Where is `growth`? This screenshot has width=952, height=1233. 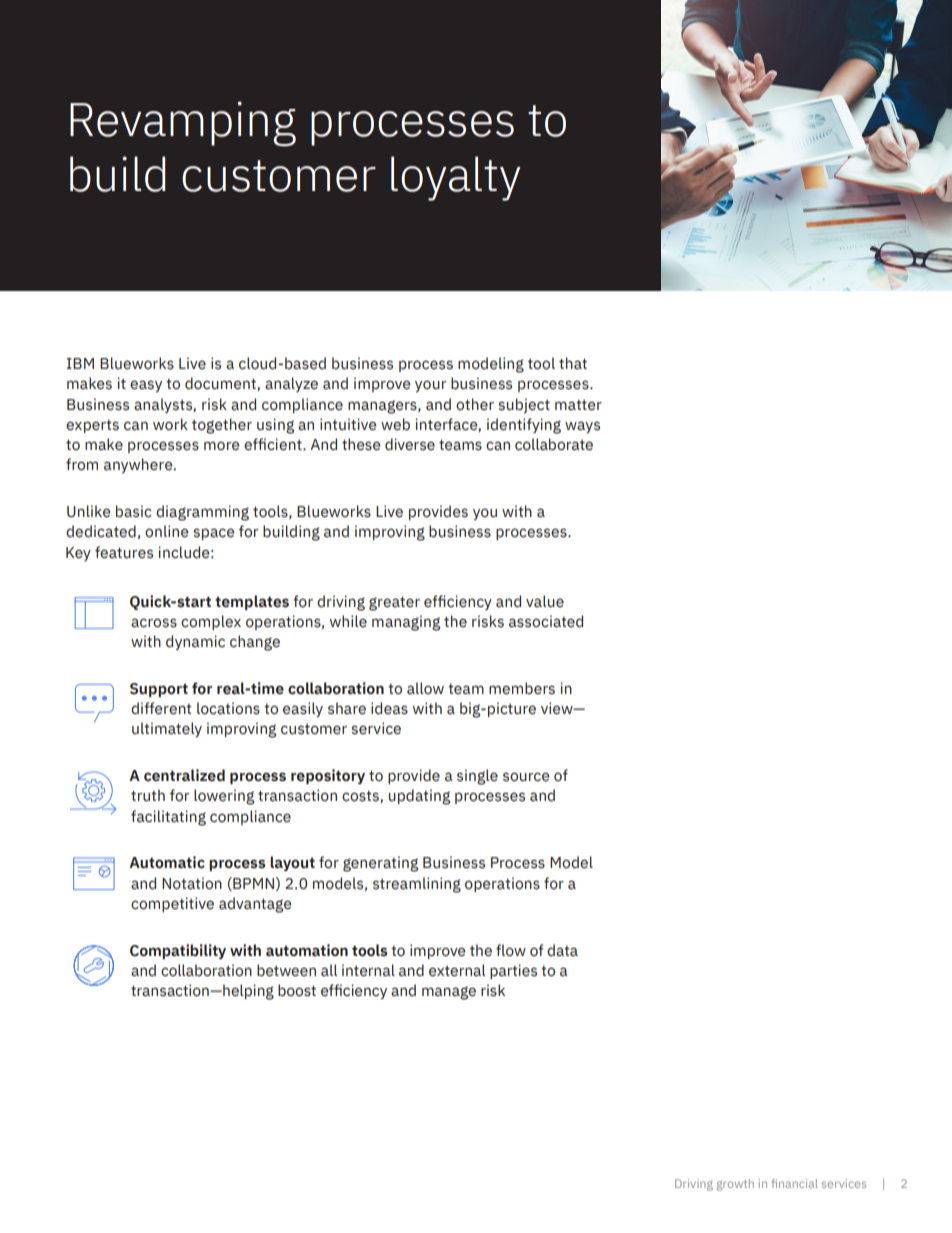 growth is located at coordinates (735, 1185).
